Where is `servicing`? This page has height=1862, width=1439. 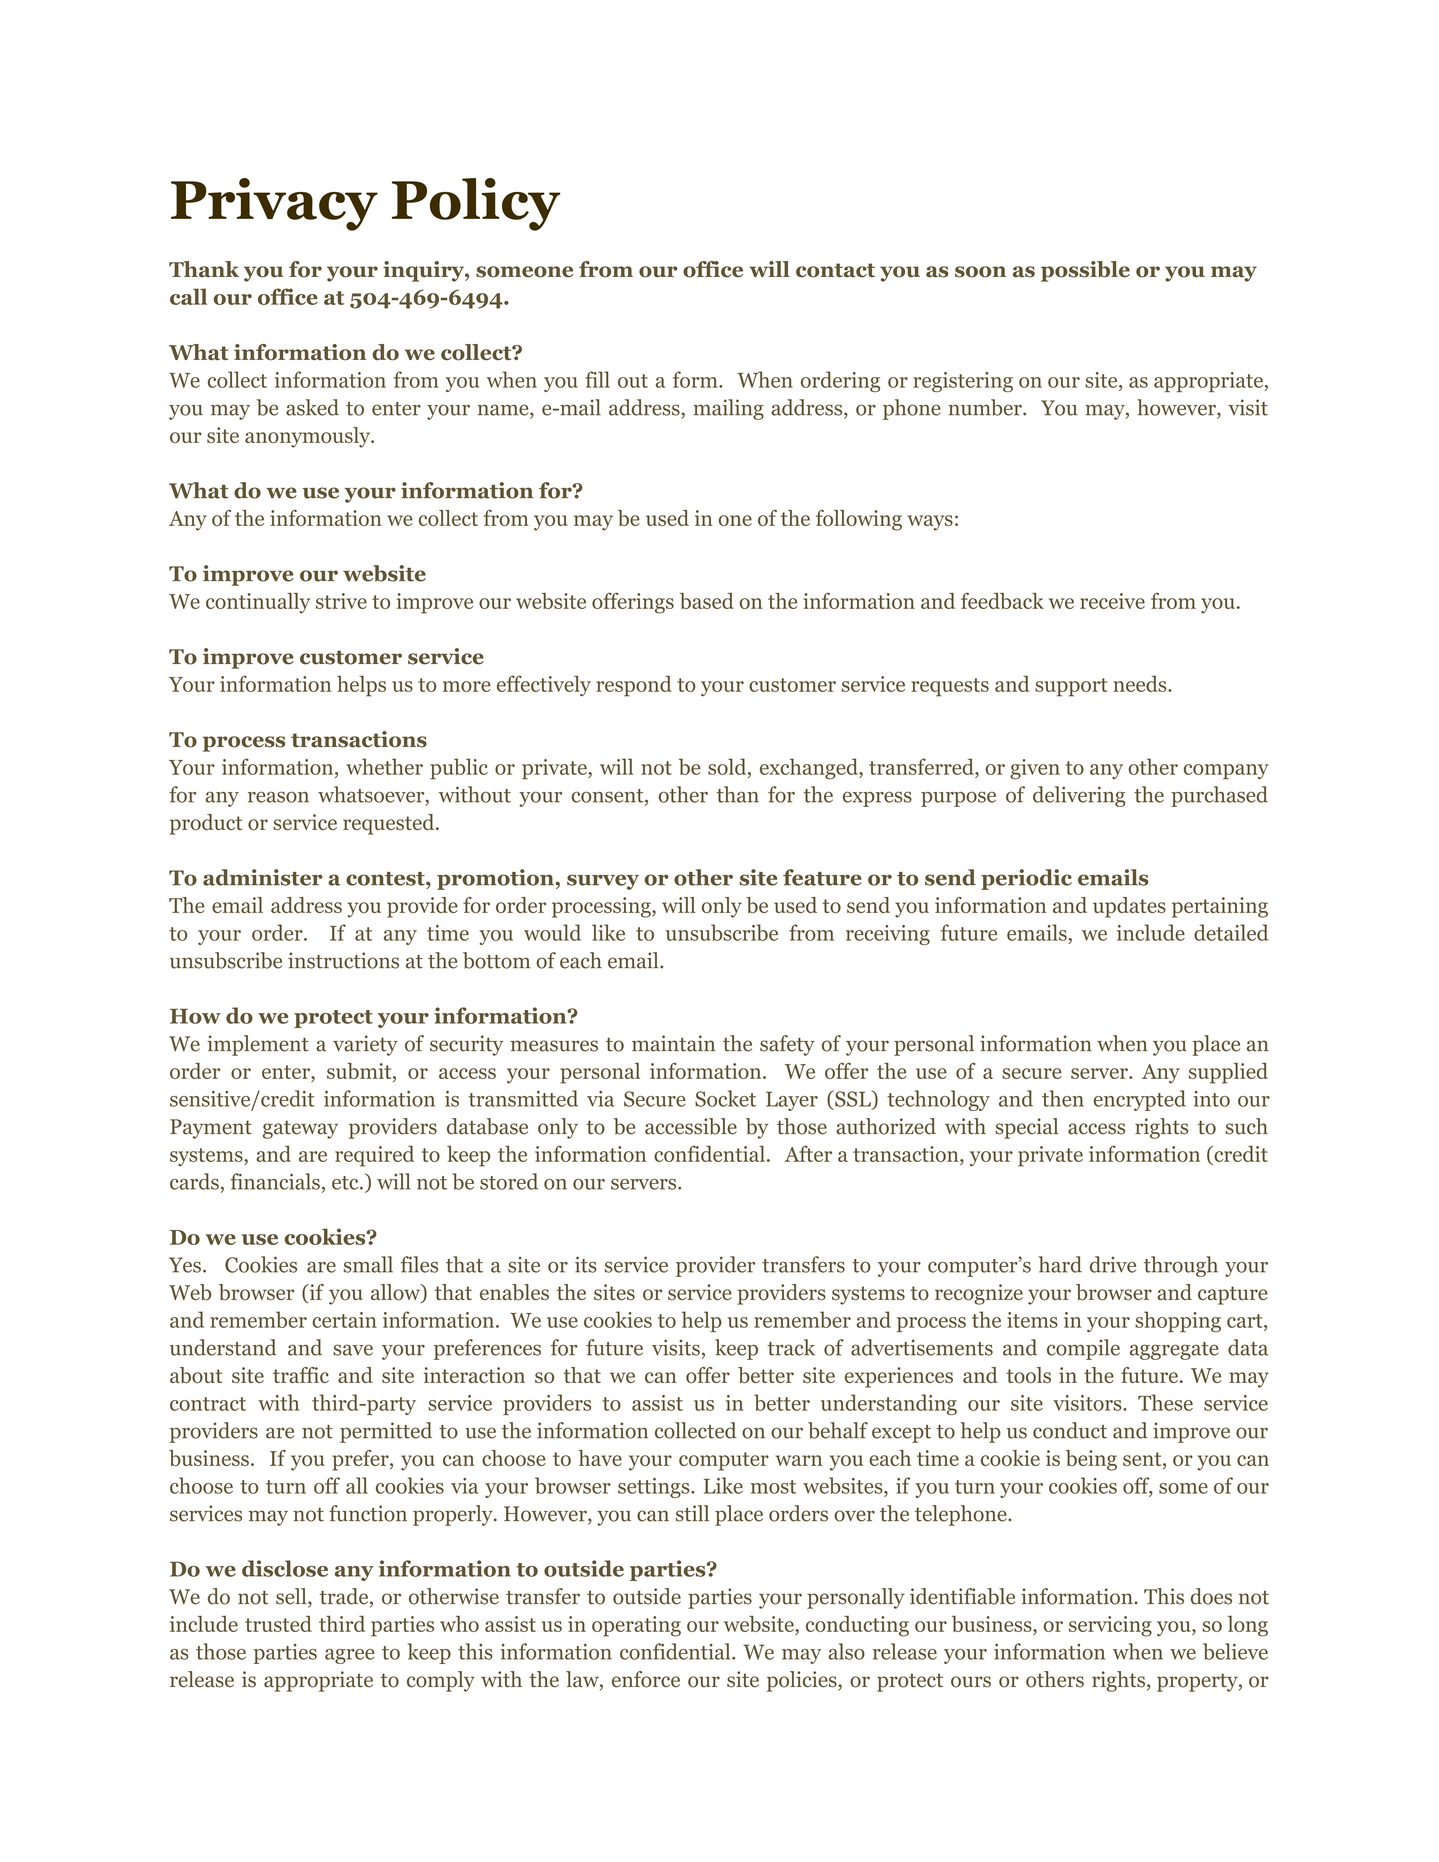
servicing is located at coordinates (1110, 1626).
